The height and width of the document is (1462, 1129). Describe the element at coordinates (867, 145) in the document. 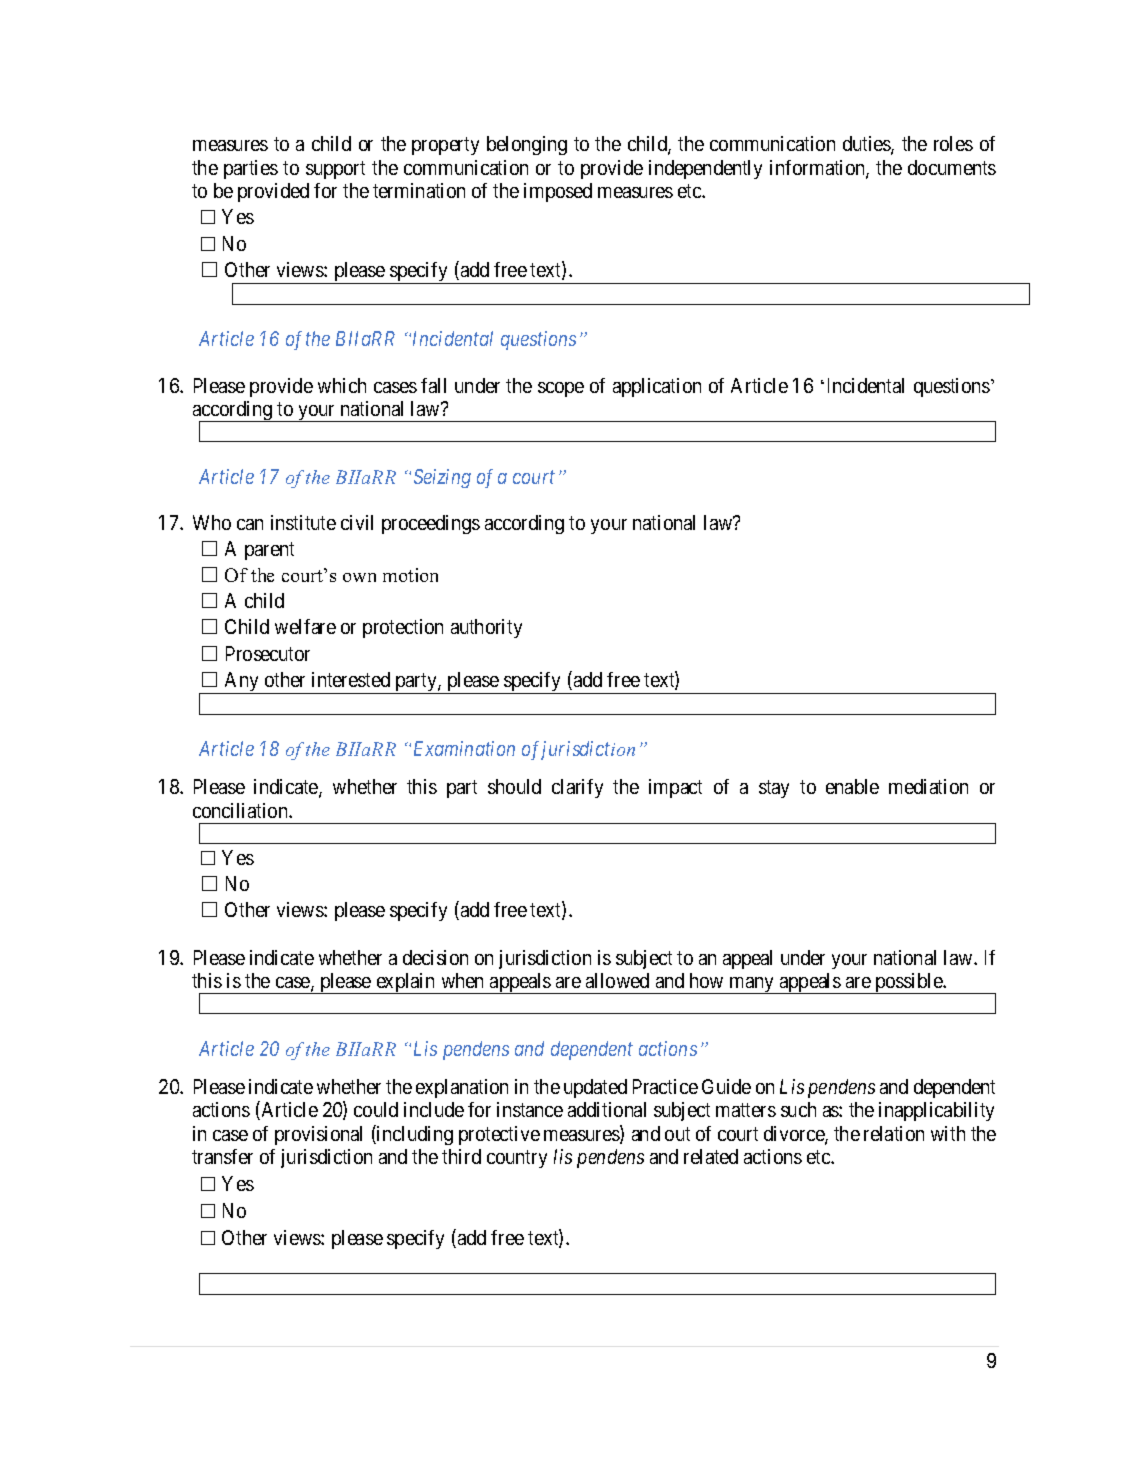

I see `duties` at that location.
